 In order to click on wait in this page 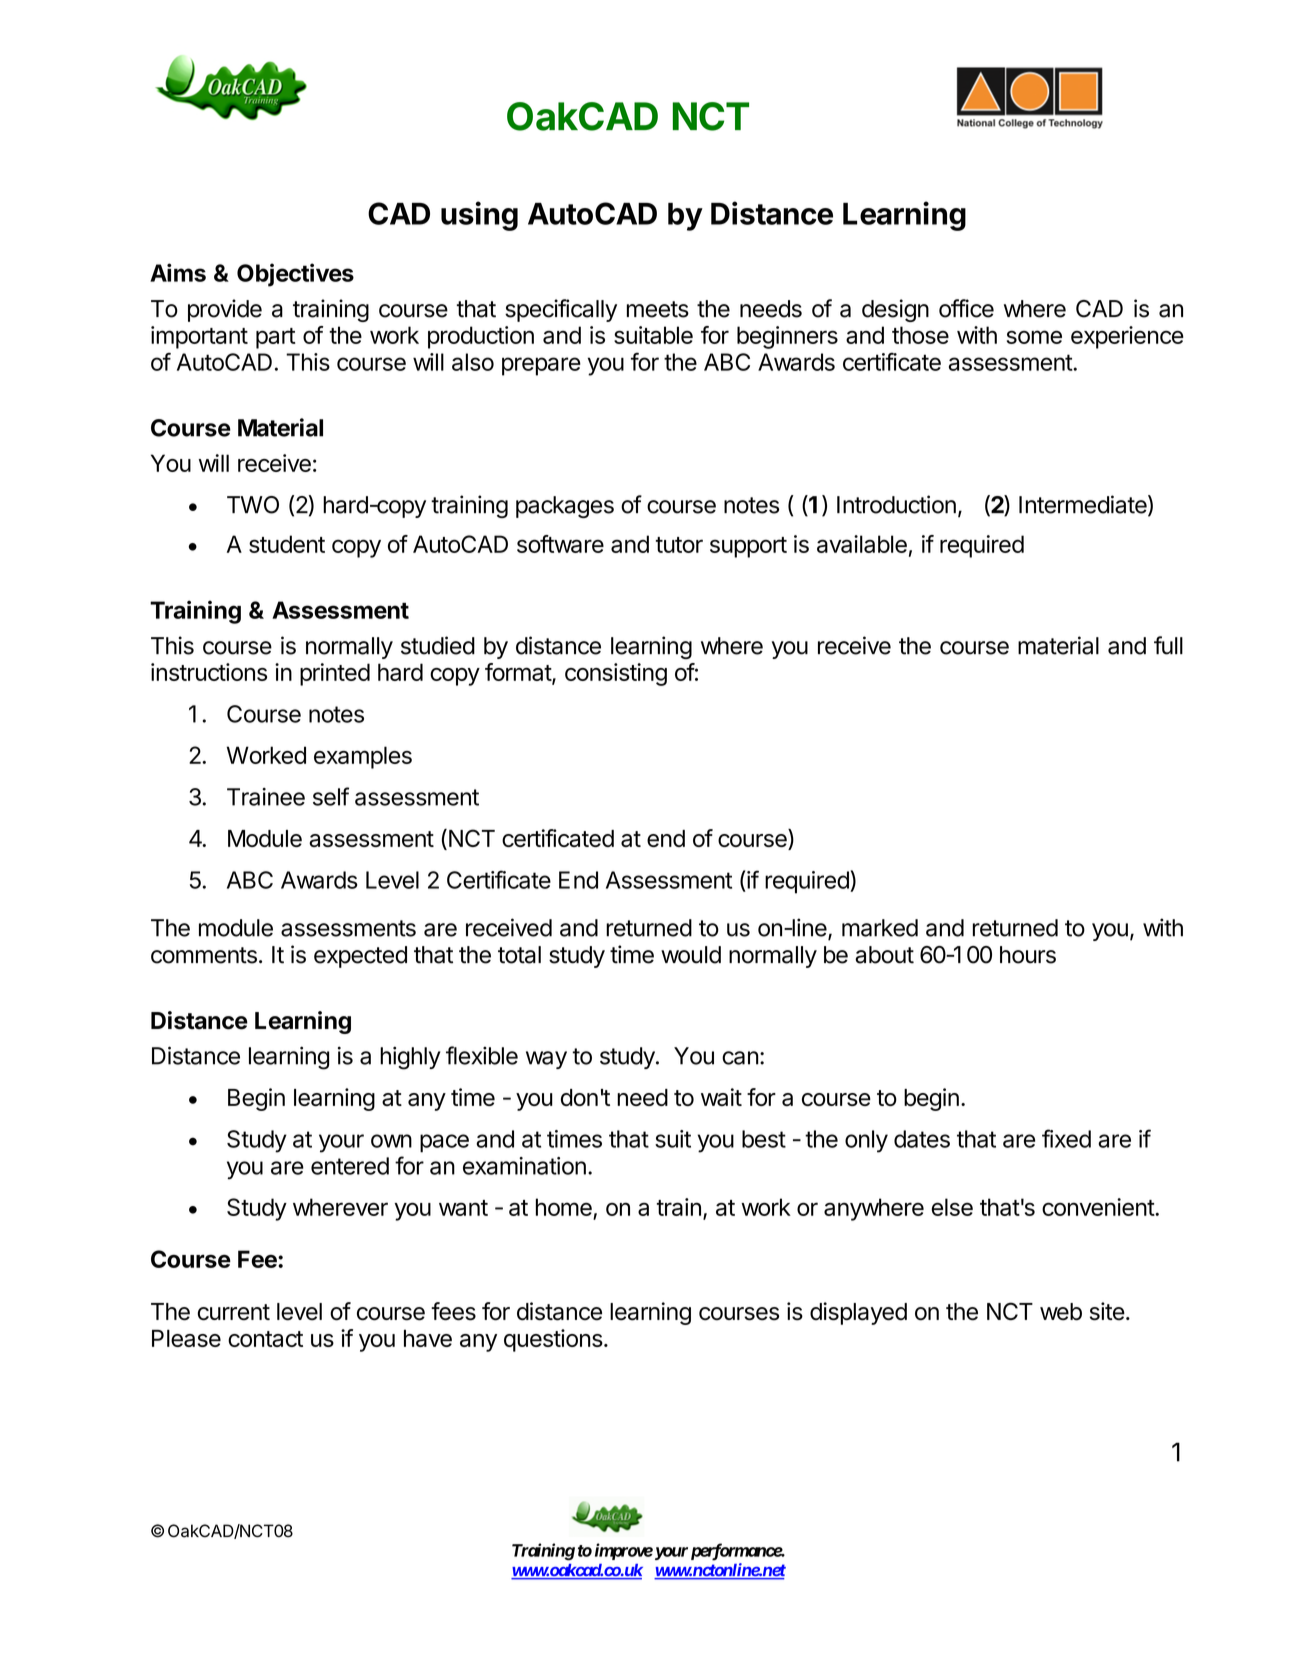, I will do `click(721, 1097)`.
